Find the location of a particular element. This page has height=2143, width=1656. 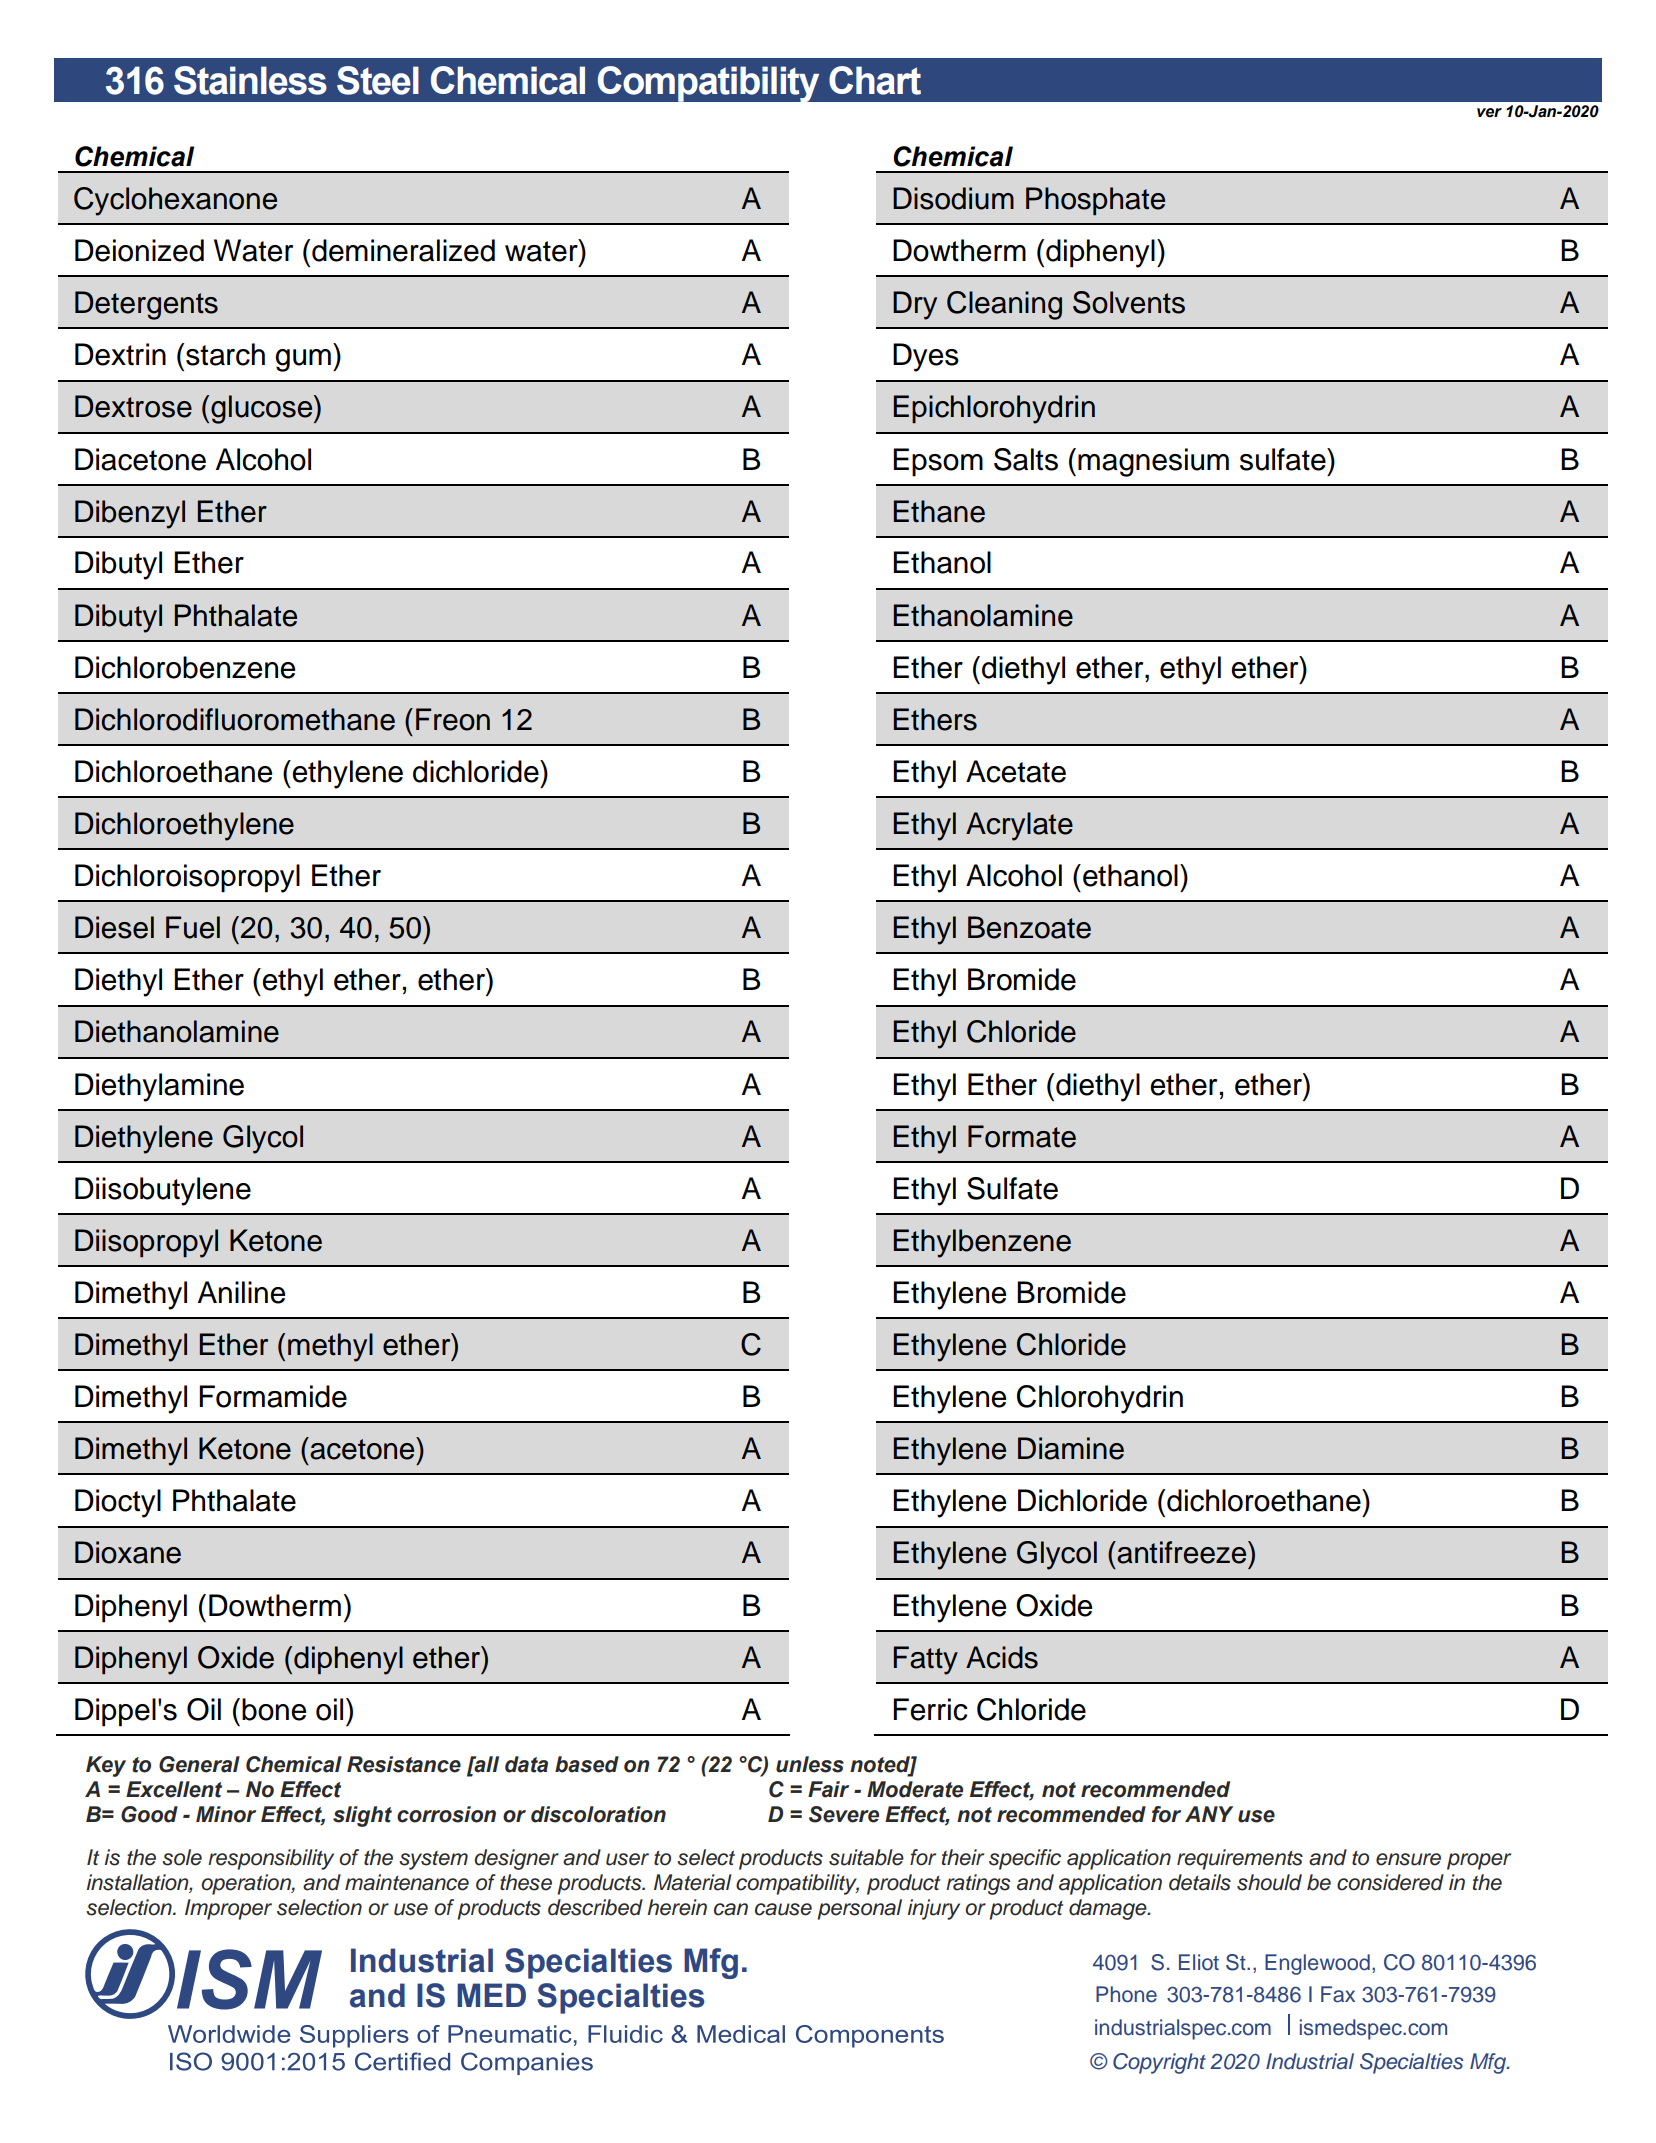

Stainless is located at coordinates (250, 80).
